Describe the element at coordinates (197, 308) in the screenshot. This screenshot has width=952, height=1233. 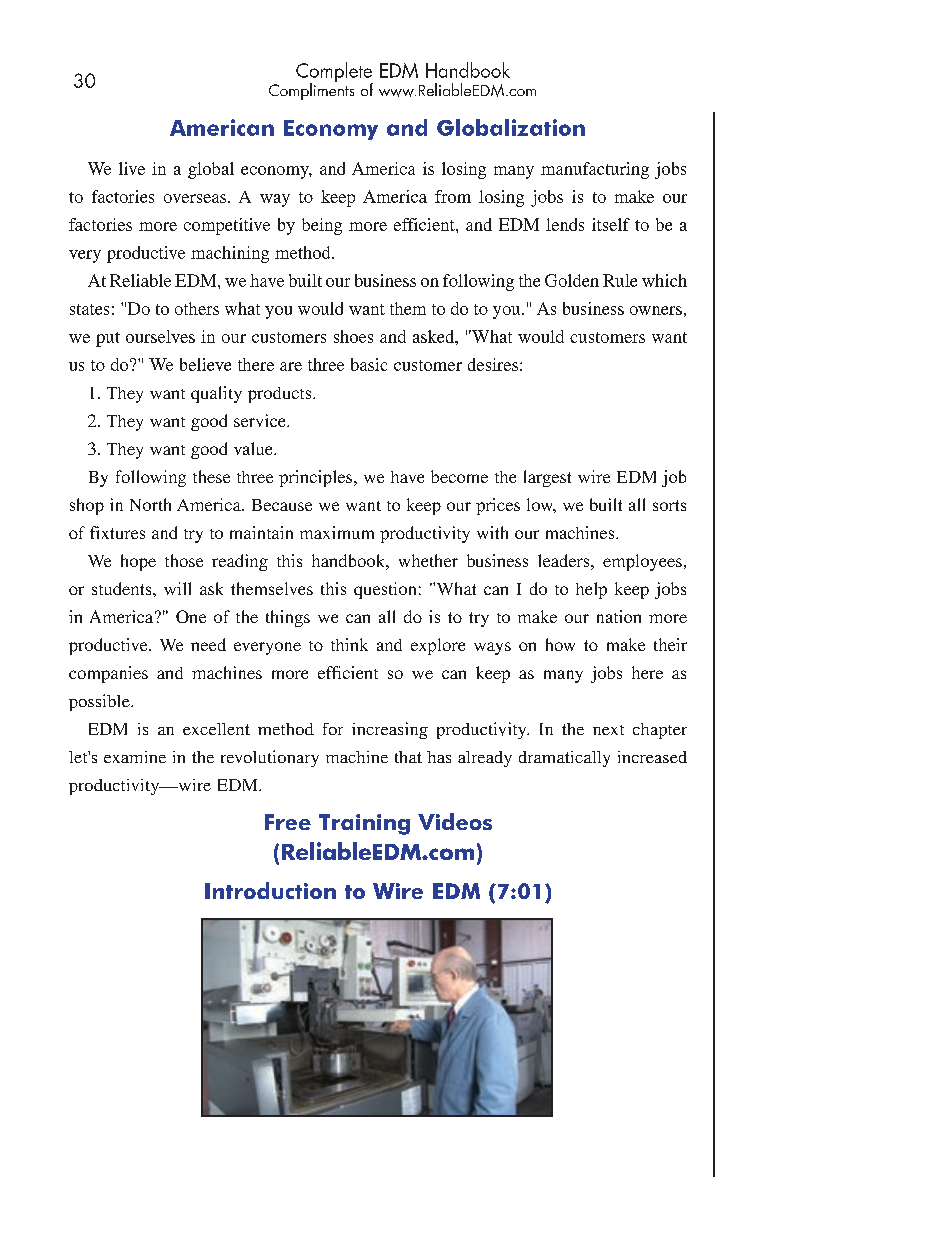
I see `others` at that location.
